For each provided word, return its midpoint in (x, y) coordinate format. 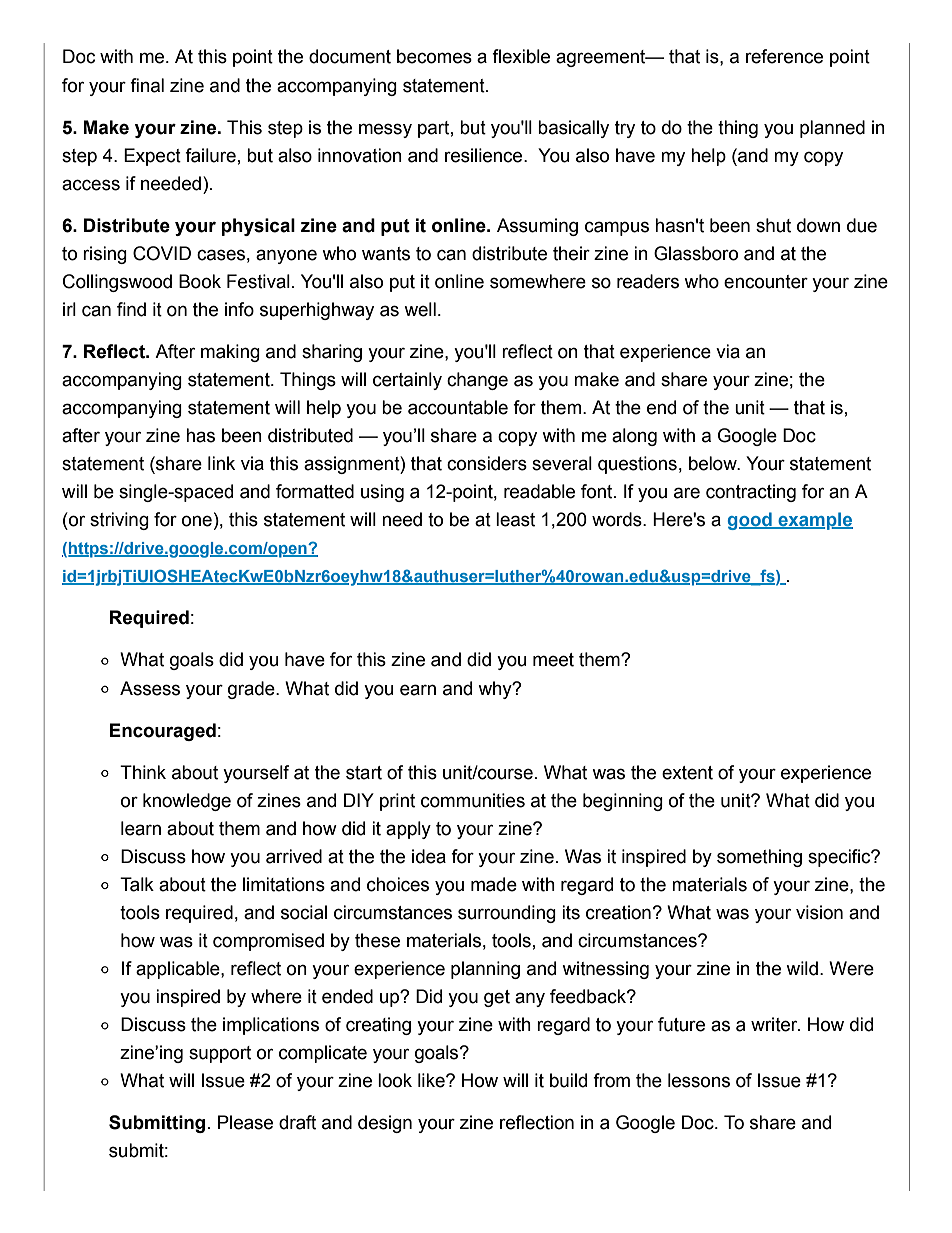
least (515, 519)
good (751, 521)
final (147, 85)
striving (119, 521)
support (220, 1054)
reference (784, 56)
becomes (434, 56)
